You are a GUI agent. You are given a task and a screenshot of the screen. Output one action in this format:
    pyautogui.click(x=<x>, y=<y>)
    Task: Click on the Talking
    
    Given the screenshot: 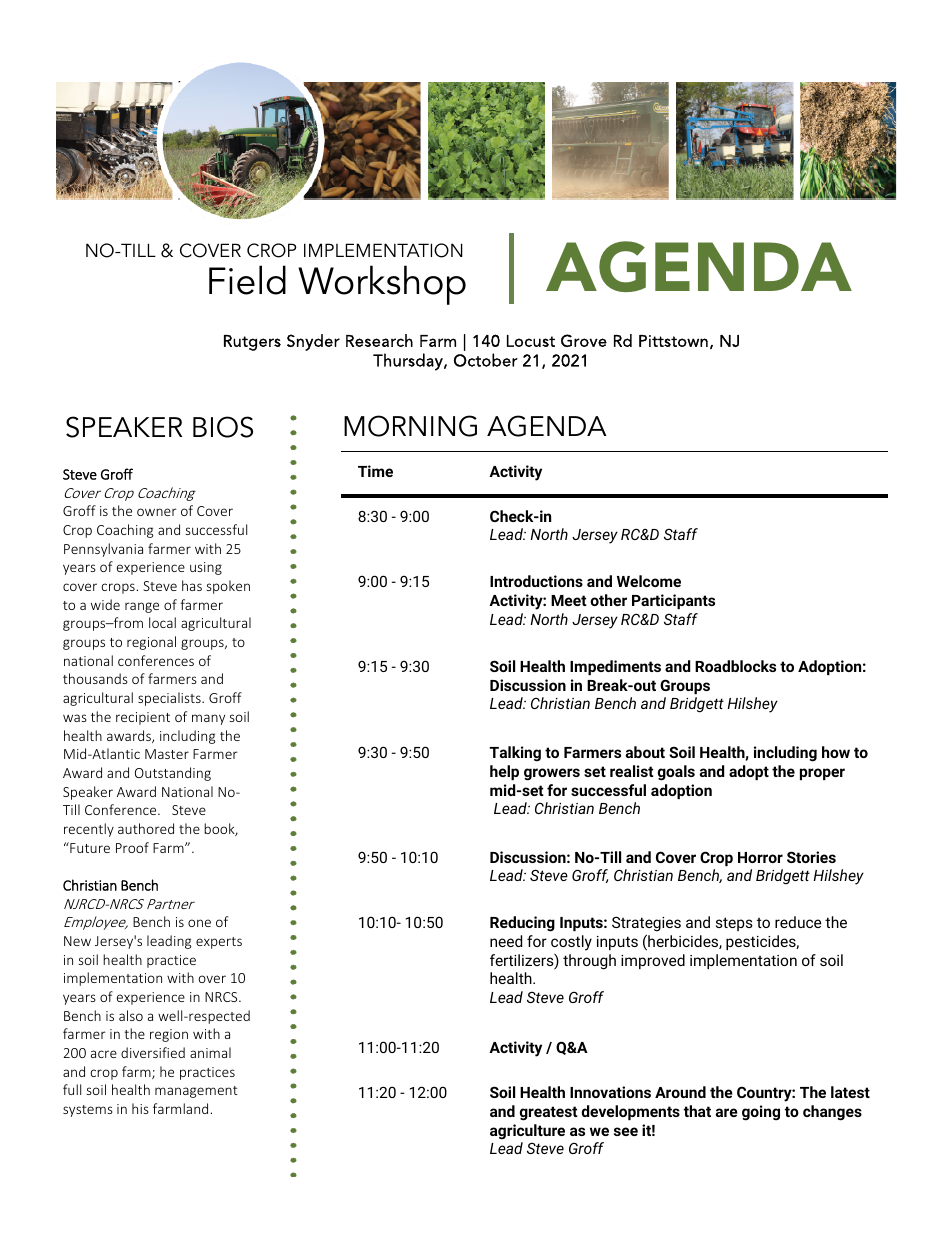 What is the action you would take?
    pyautogui.click(x=515, y=754)
